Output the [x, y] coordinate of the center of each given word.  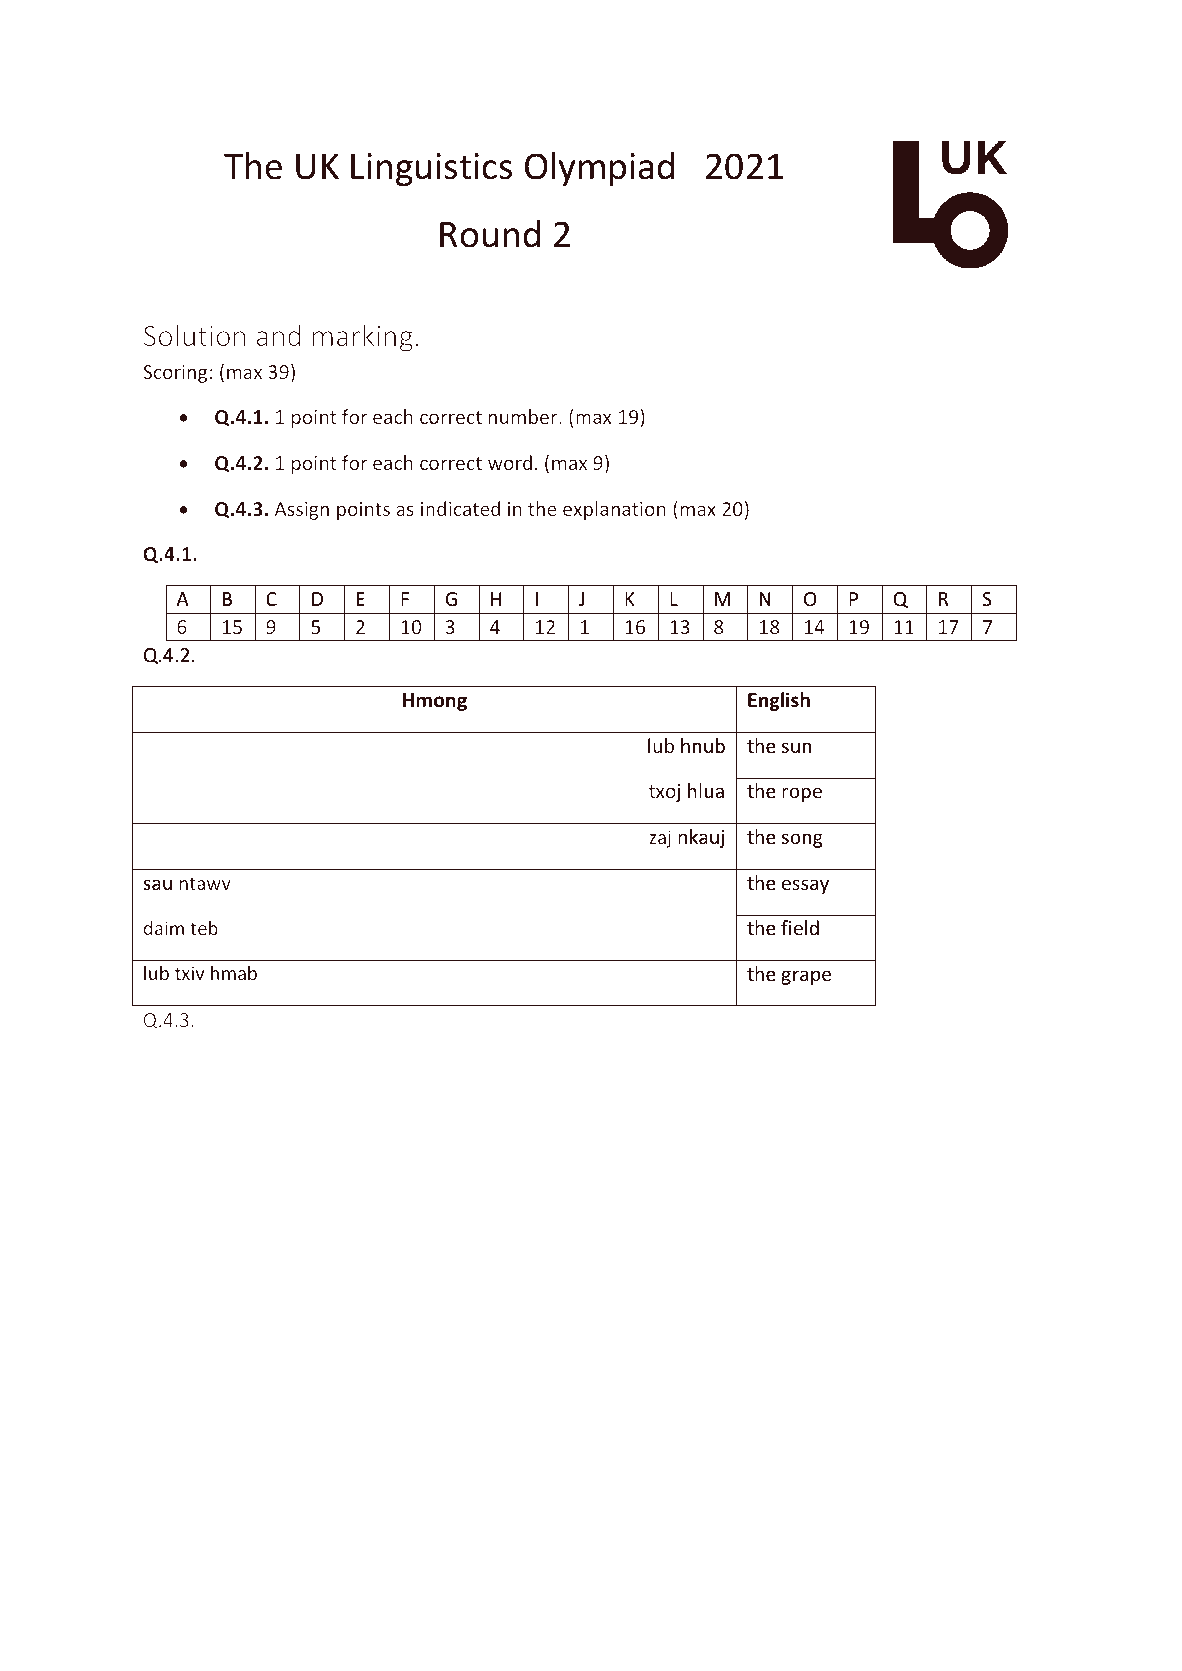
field [800, 927]
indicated [460, 508]
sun [796, 747]
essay [805, 886]
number [524, 416]
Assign [301, 511]
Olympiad [599, 169]
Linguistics [431, 169]
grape [806, 977]
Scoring [175, 374]
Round [490, 234]
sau [157, 884]
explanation [614, 510]
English [779, 701]
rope [802, 794]
